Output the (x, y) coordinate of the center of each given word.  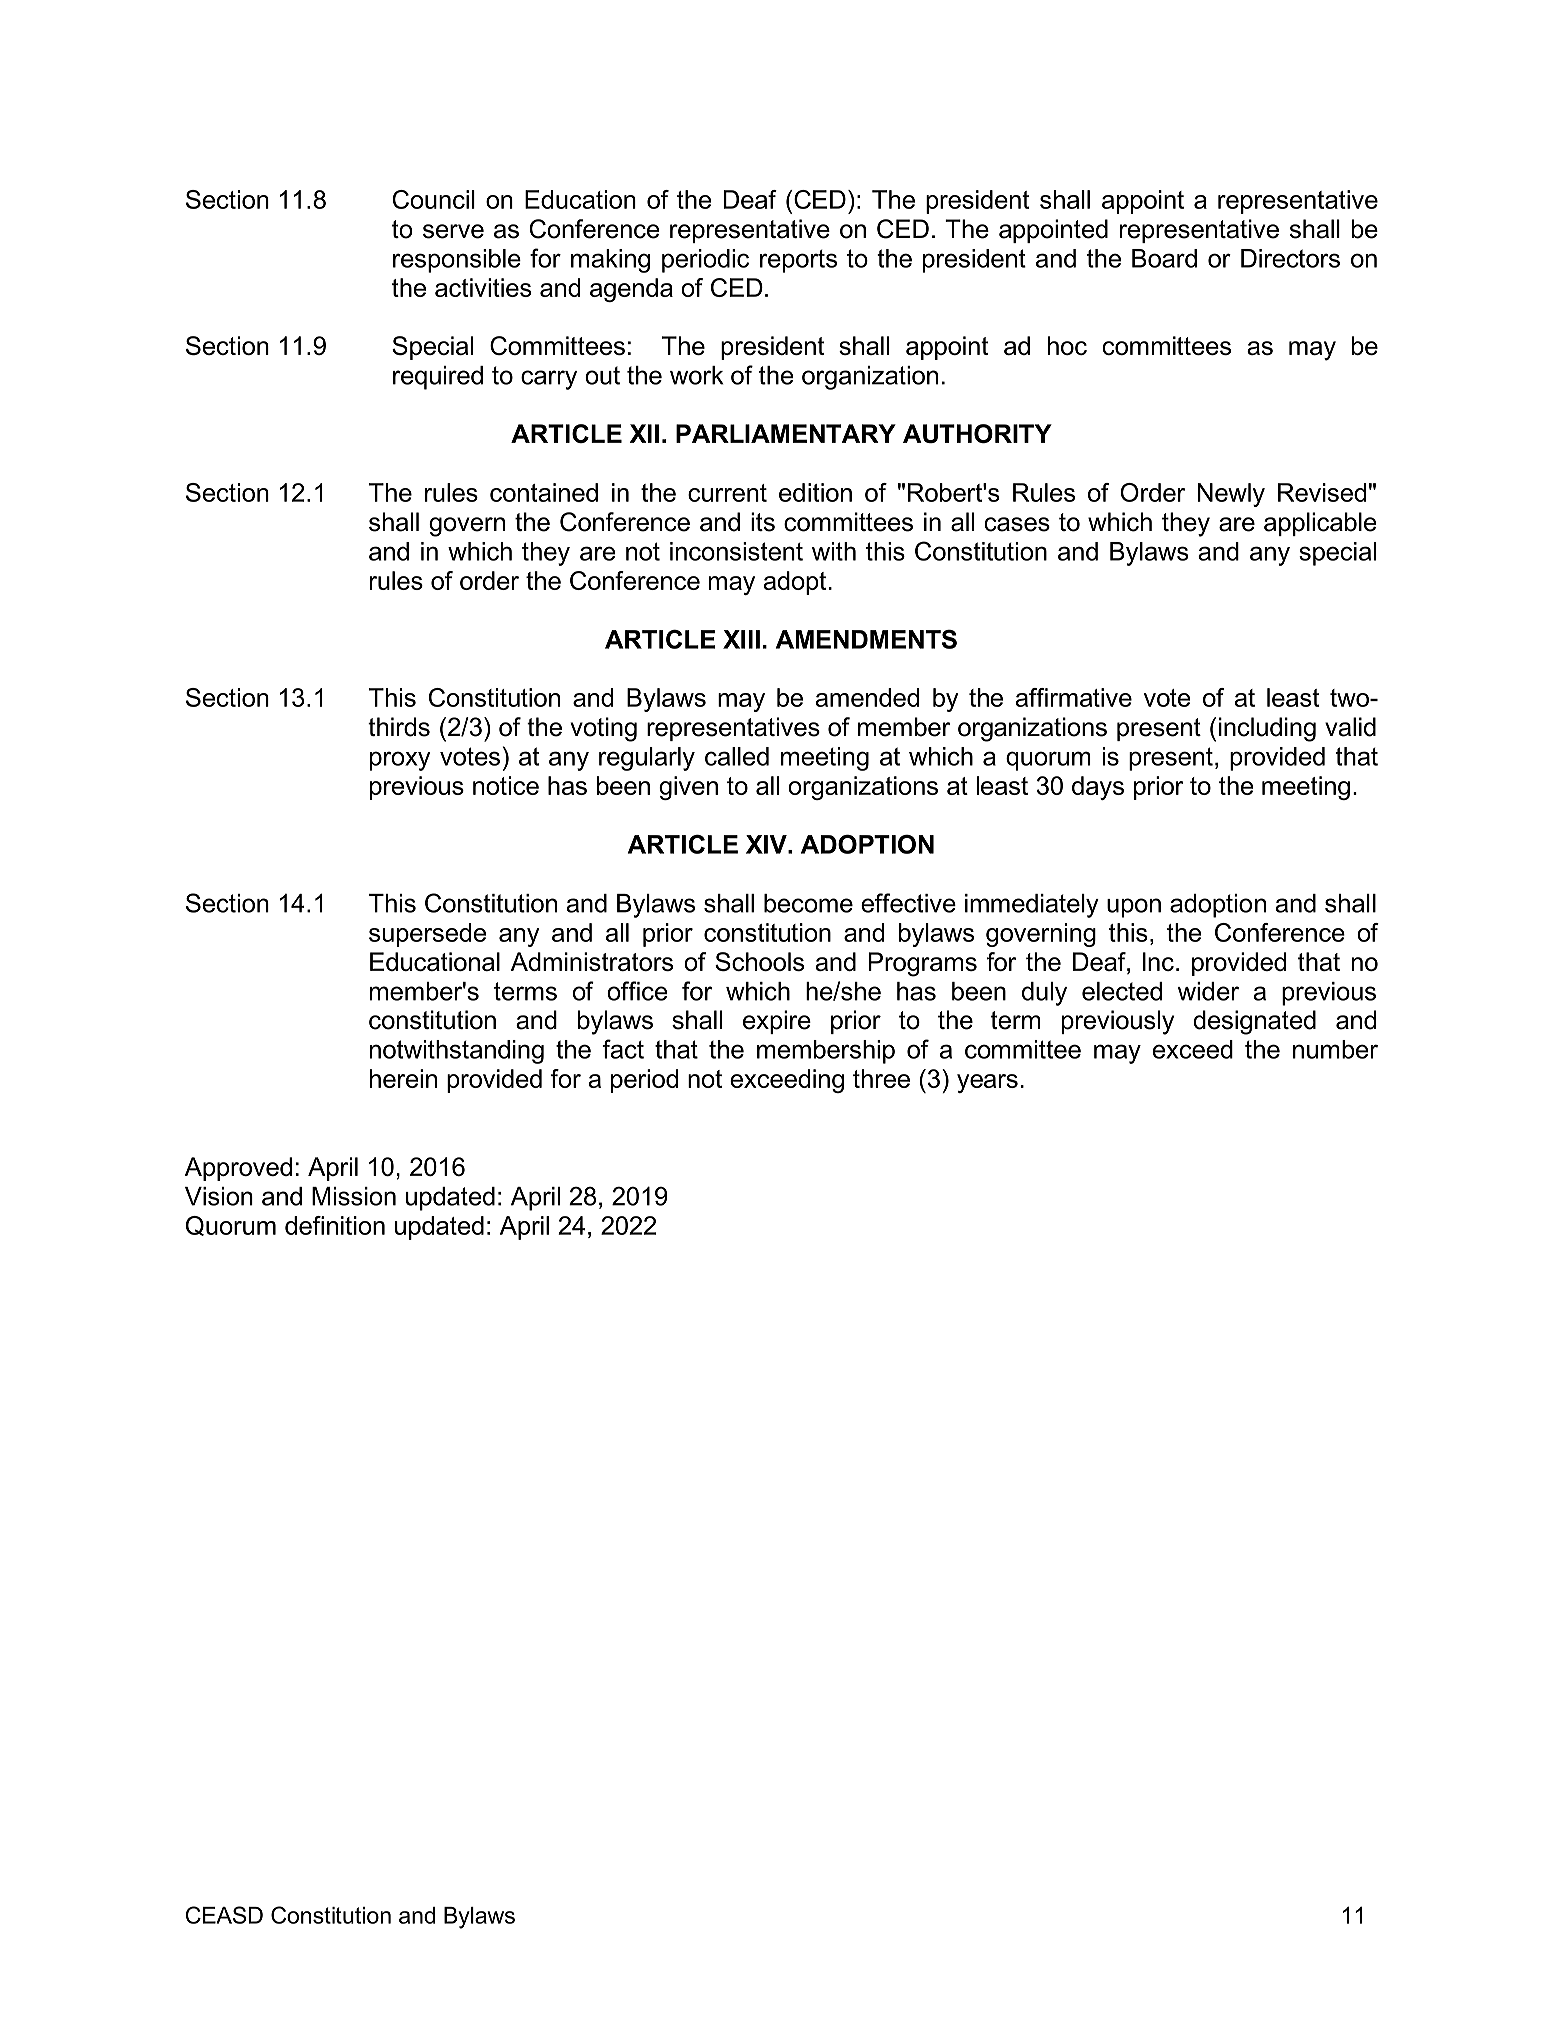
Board (1164, 258)
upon (1134, 908)
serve (453, 231)
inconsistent (736, 551)
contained (544, 492)
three (881, 1078)
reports (798, 261)
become (808, 903)
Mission (354, 1196)
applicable (1320, 524)
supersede (427, 935)
